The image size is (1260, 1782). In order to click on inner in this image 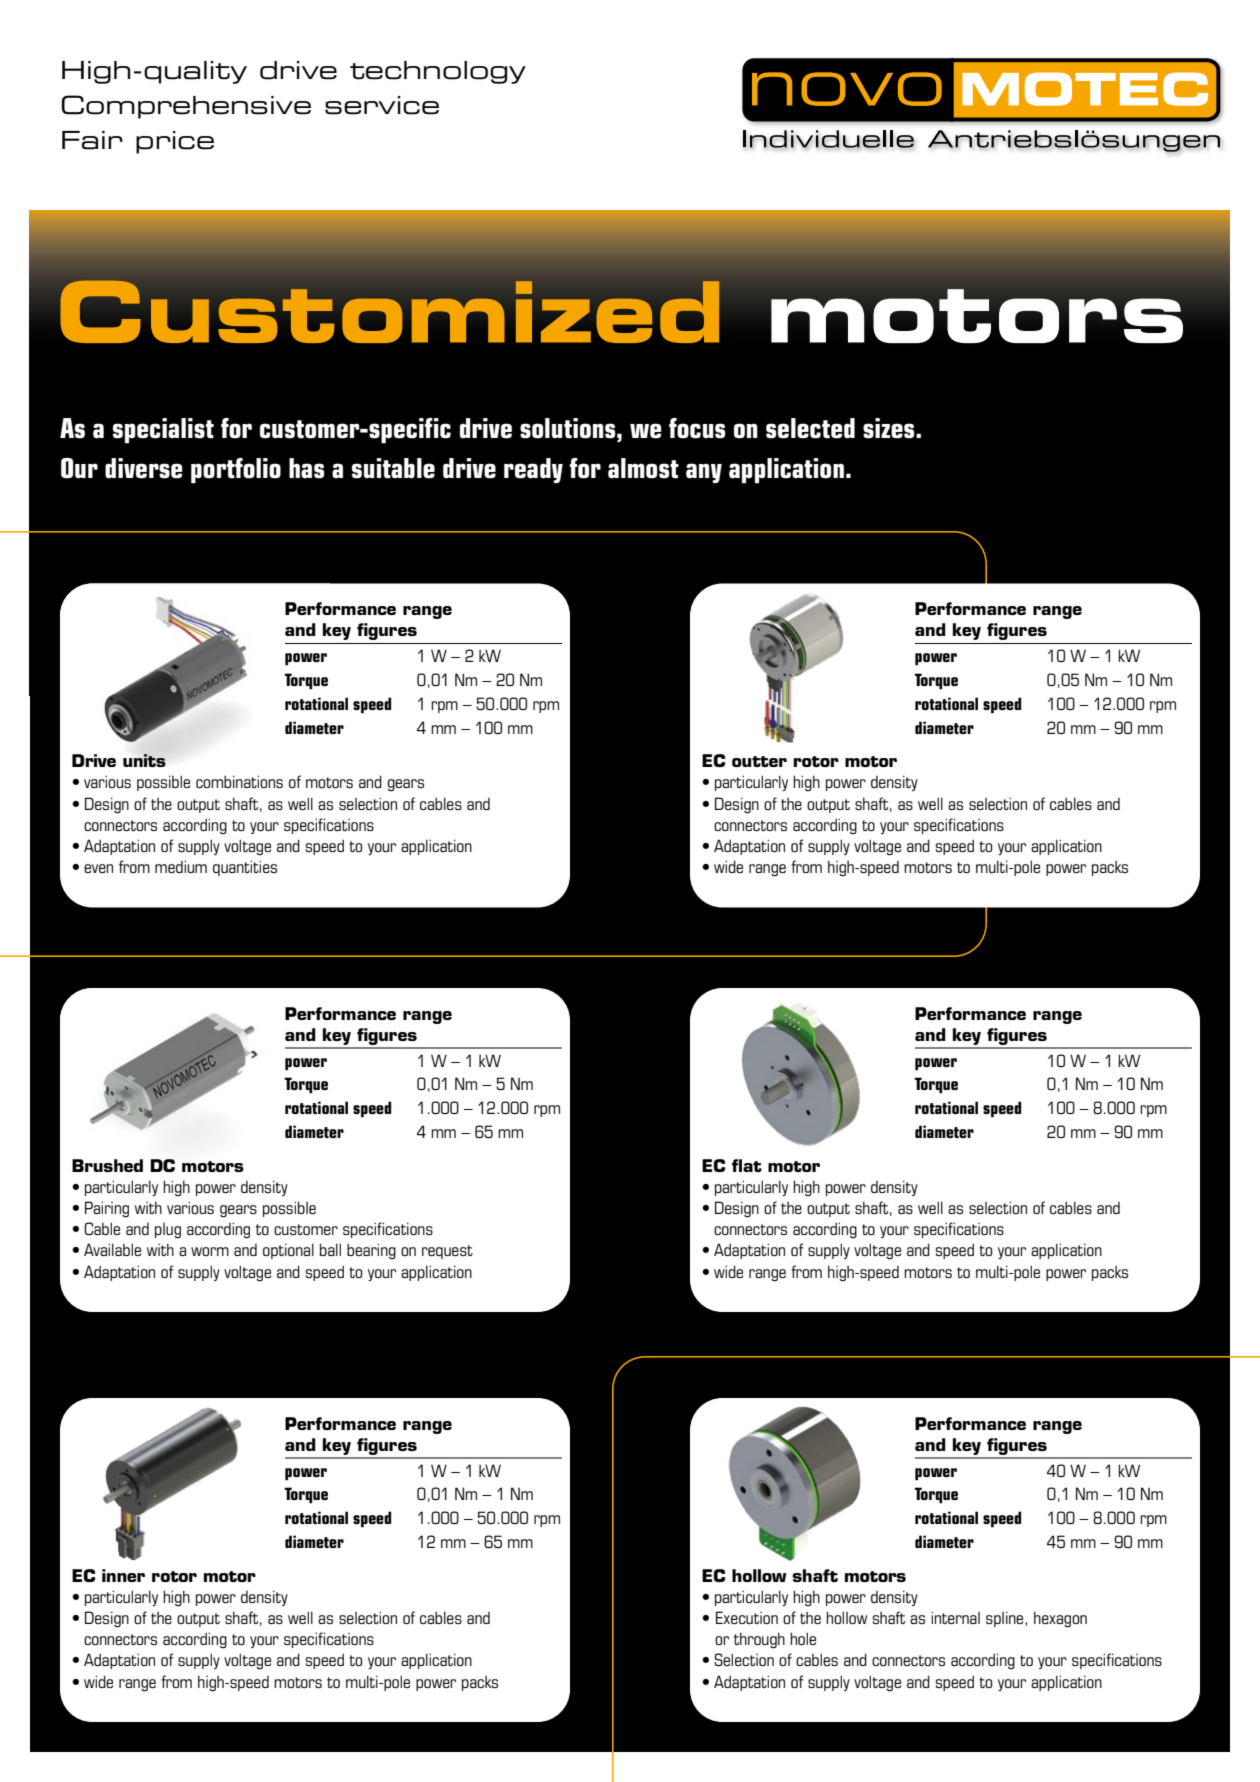, I will do `click(123, 1575)`.
